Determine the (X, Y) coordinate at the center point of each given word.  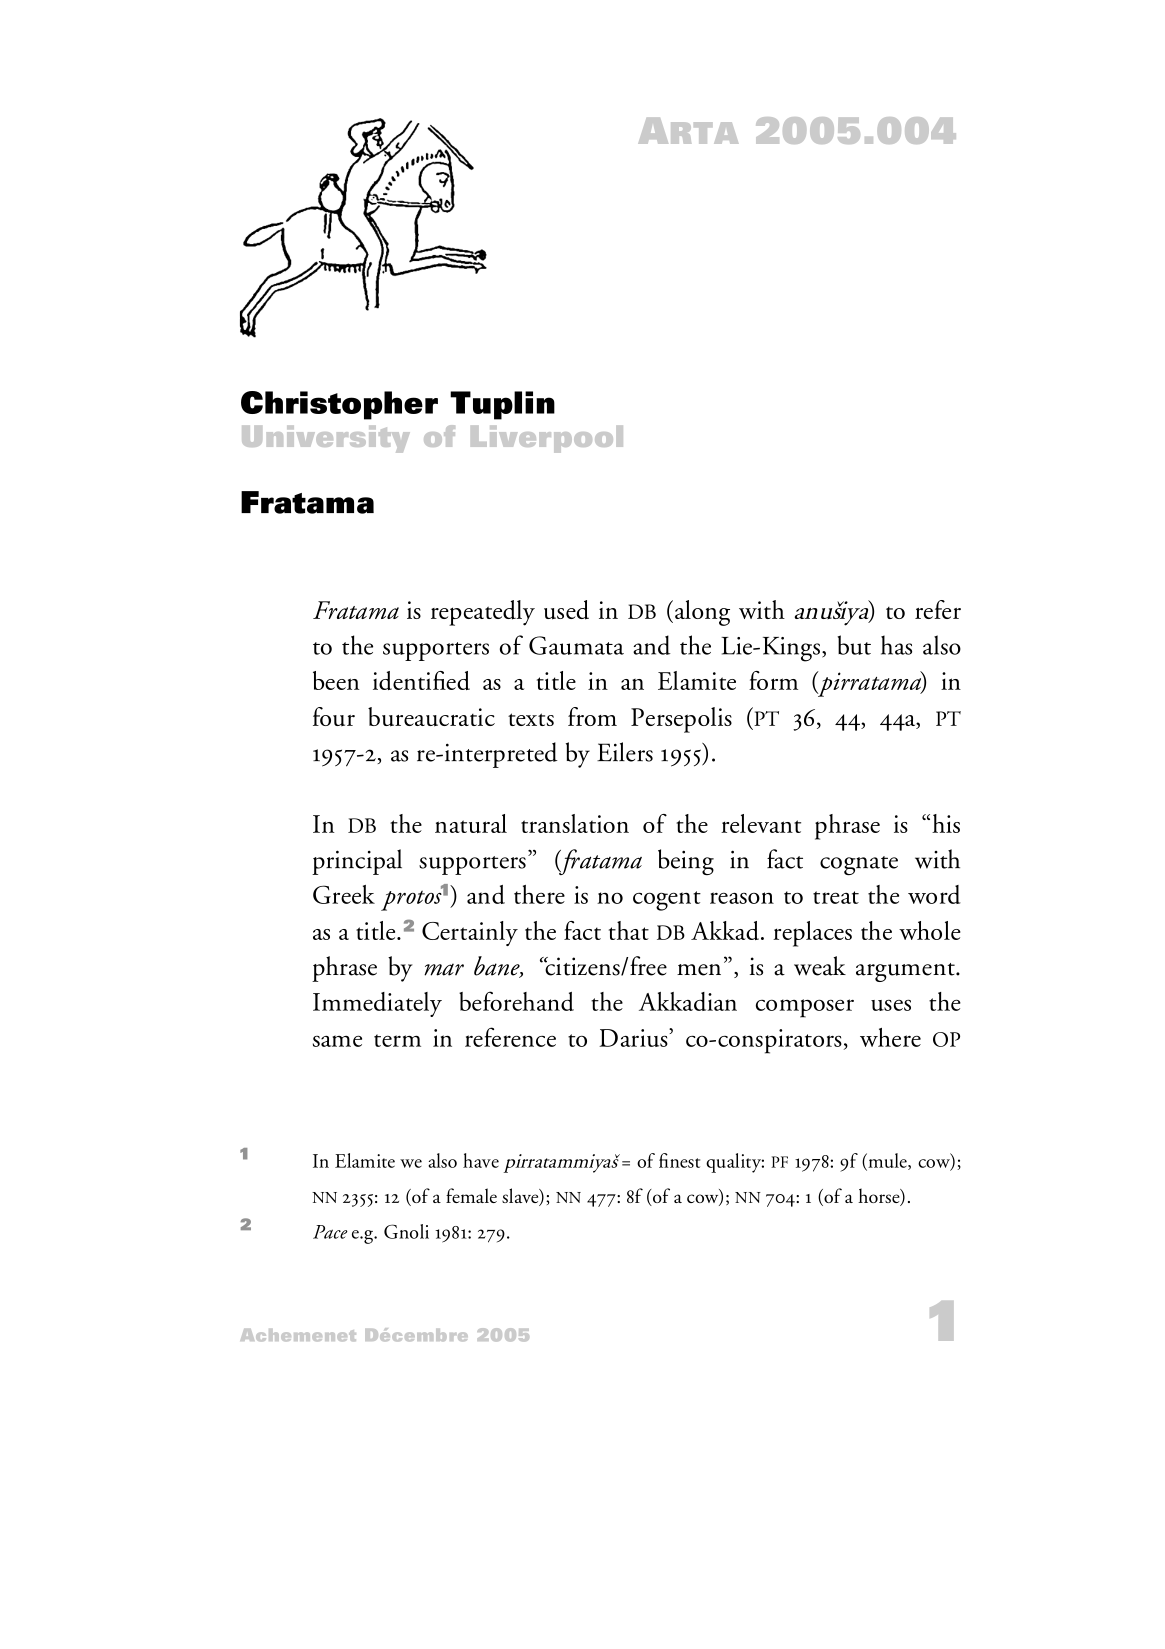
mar (444, 969)
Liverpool (547, 439)
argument (906, 972)
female (471, 1195)
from (592, 716)
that (629, 930)
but (854, 645)
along (702, 613)
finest (679, 1160)
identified (421, 680)
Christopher (339, 405)
